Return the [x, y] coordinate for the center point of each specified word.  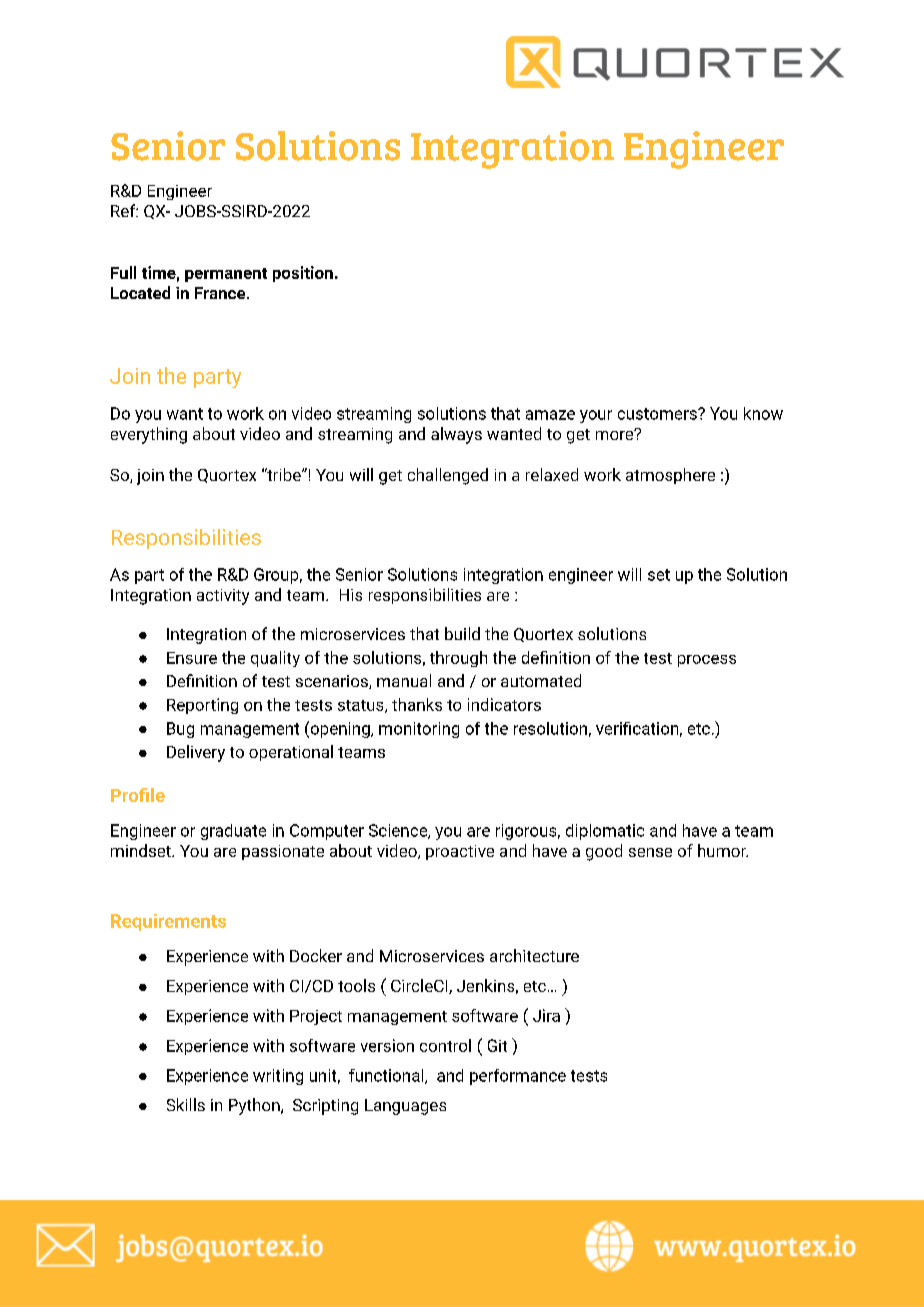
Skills [186, 1104]
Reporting [202, 706]
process [707, 661]
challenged [448, 476]
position [303, 274]
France [221, 293]
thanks [417, 704]
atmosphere [670, 476]
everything [149, 435]
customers [658, 414]
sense [650, 852]
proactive [460, 852]
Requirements [168, 922]
